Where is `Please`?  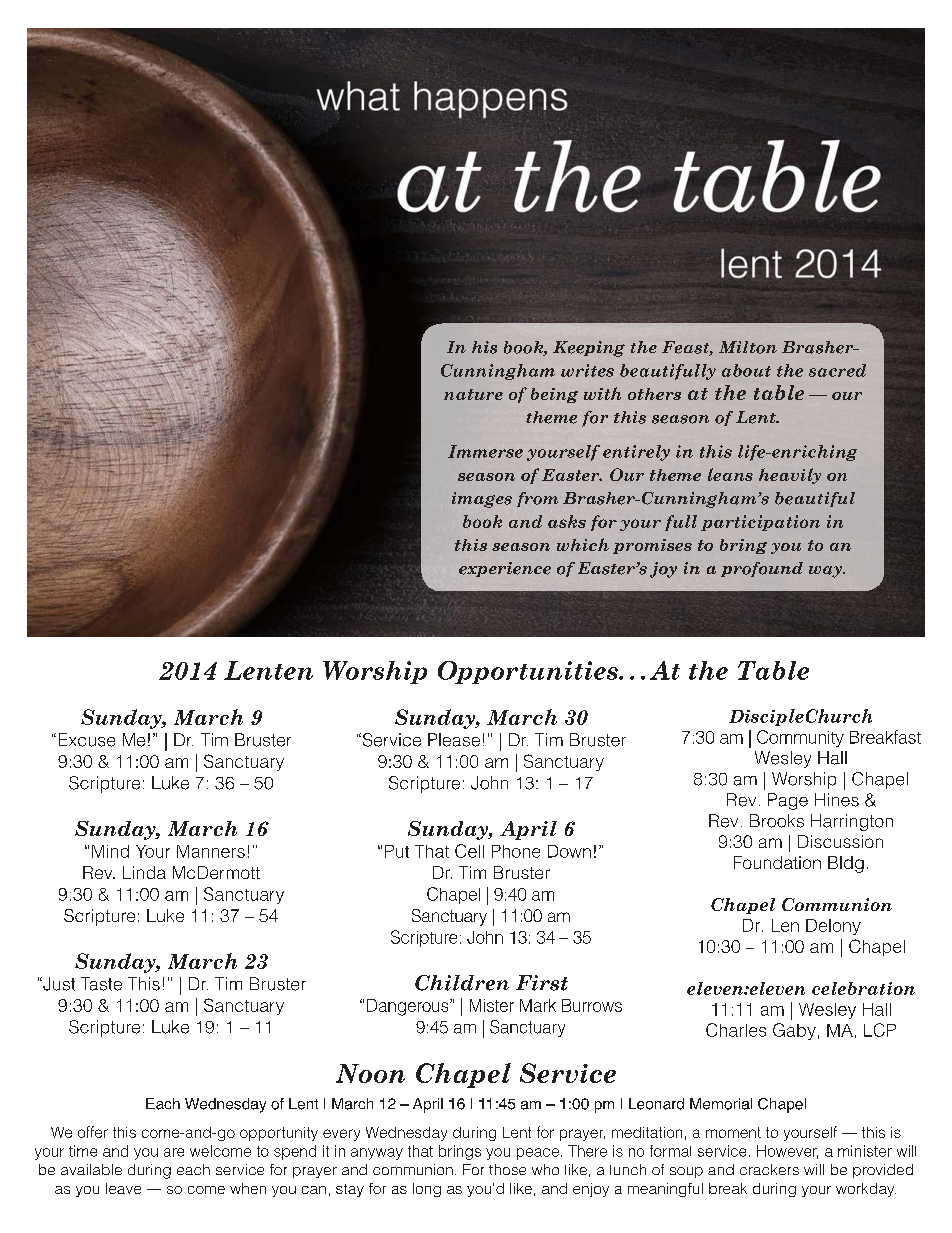
Please is located at coordinates (454, 740).
